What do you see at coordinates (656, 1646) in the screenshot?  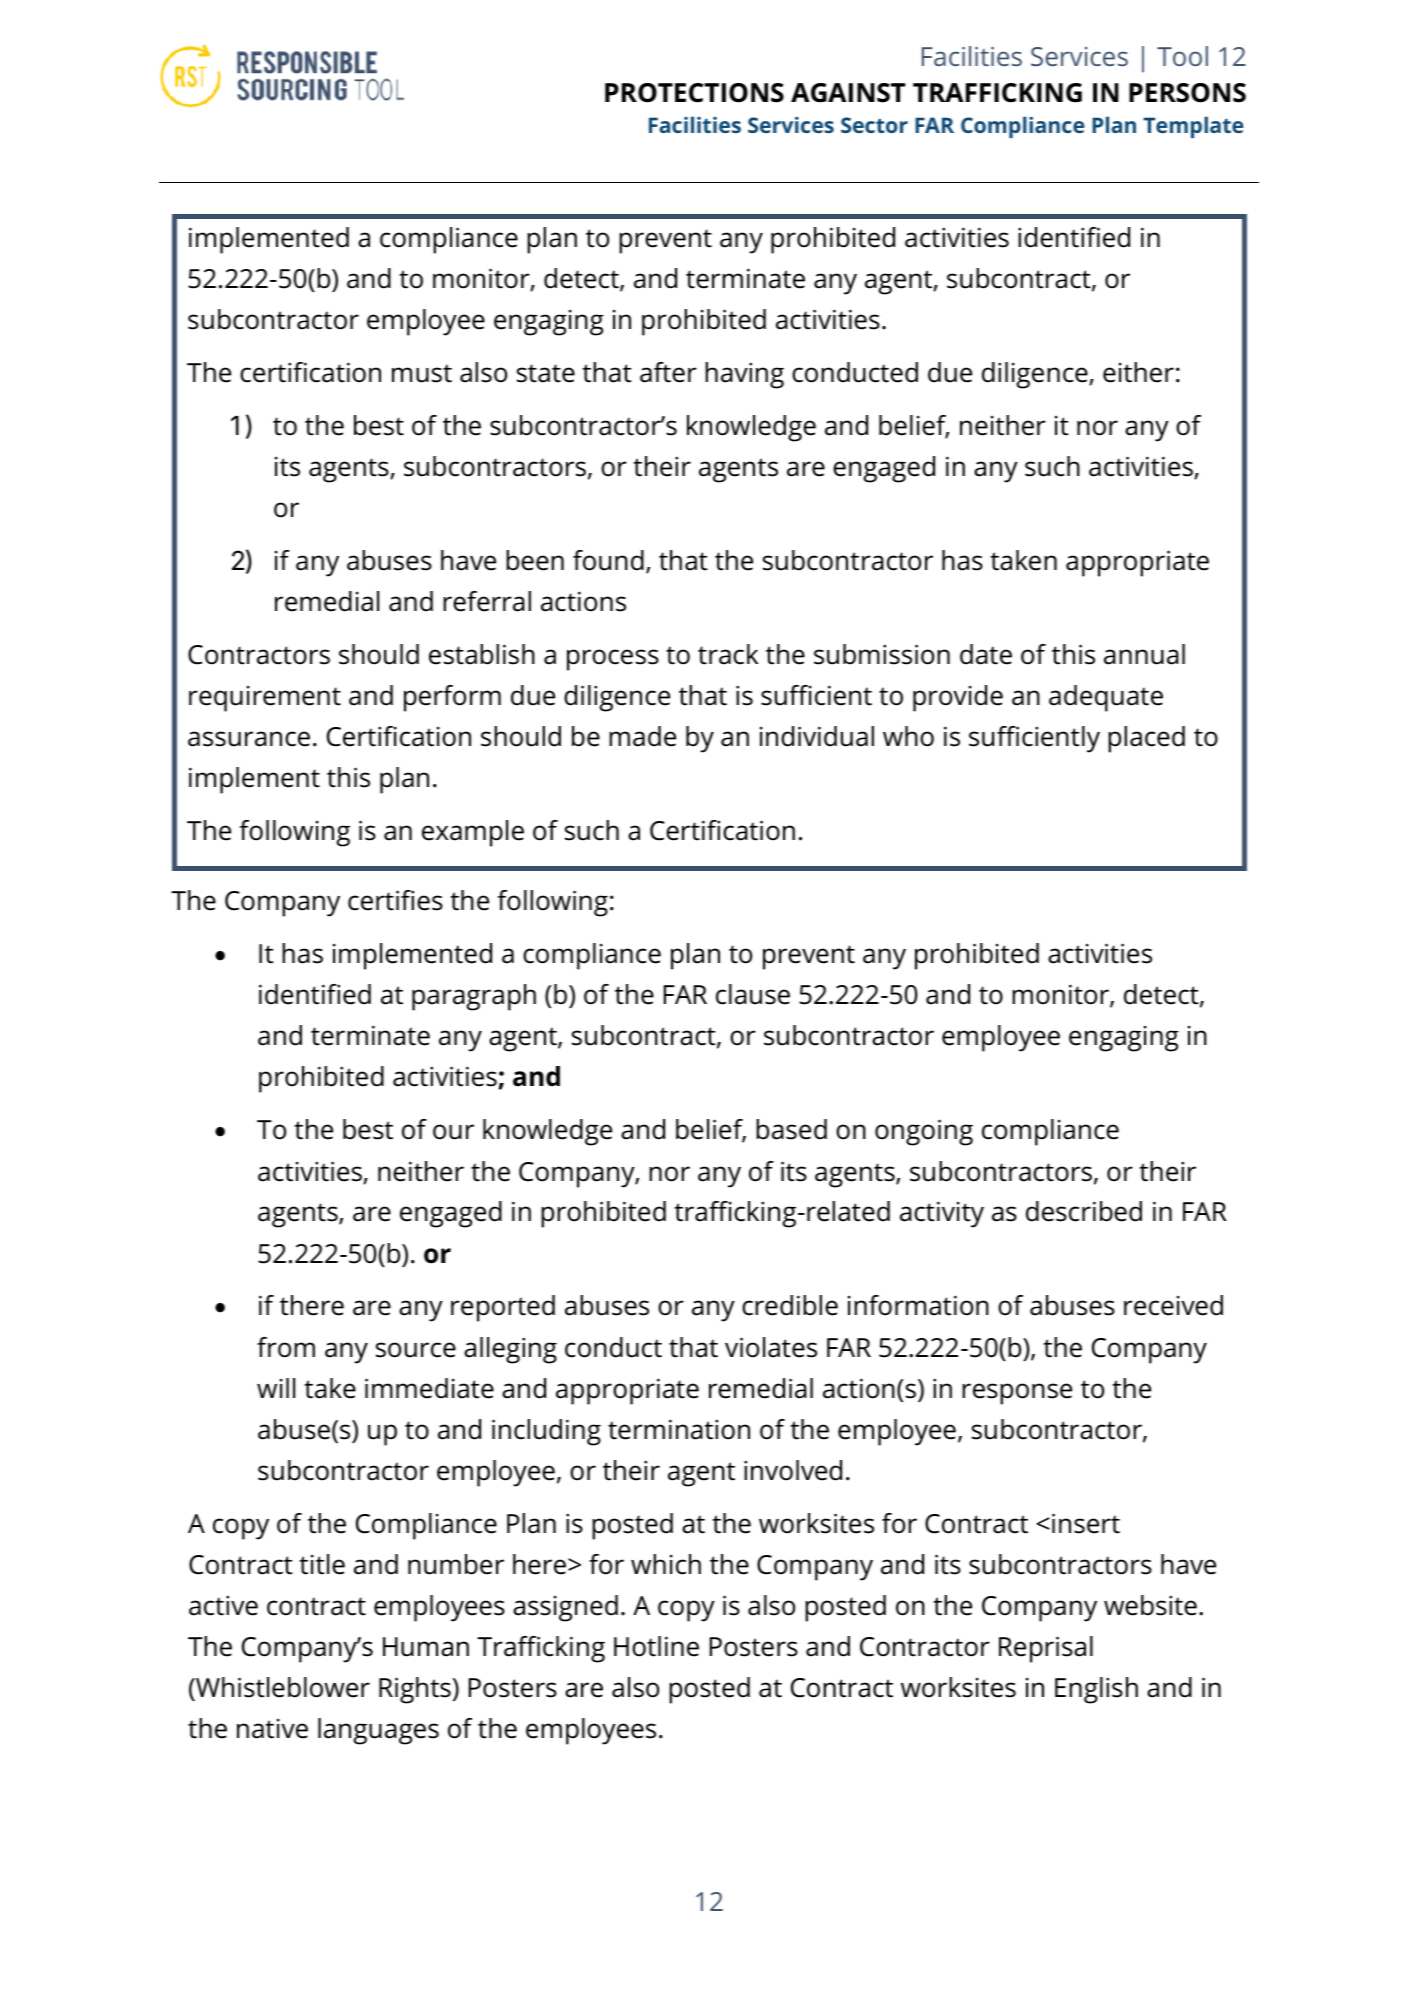 I see `Hotline` at bounding box center [656, 1646].
